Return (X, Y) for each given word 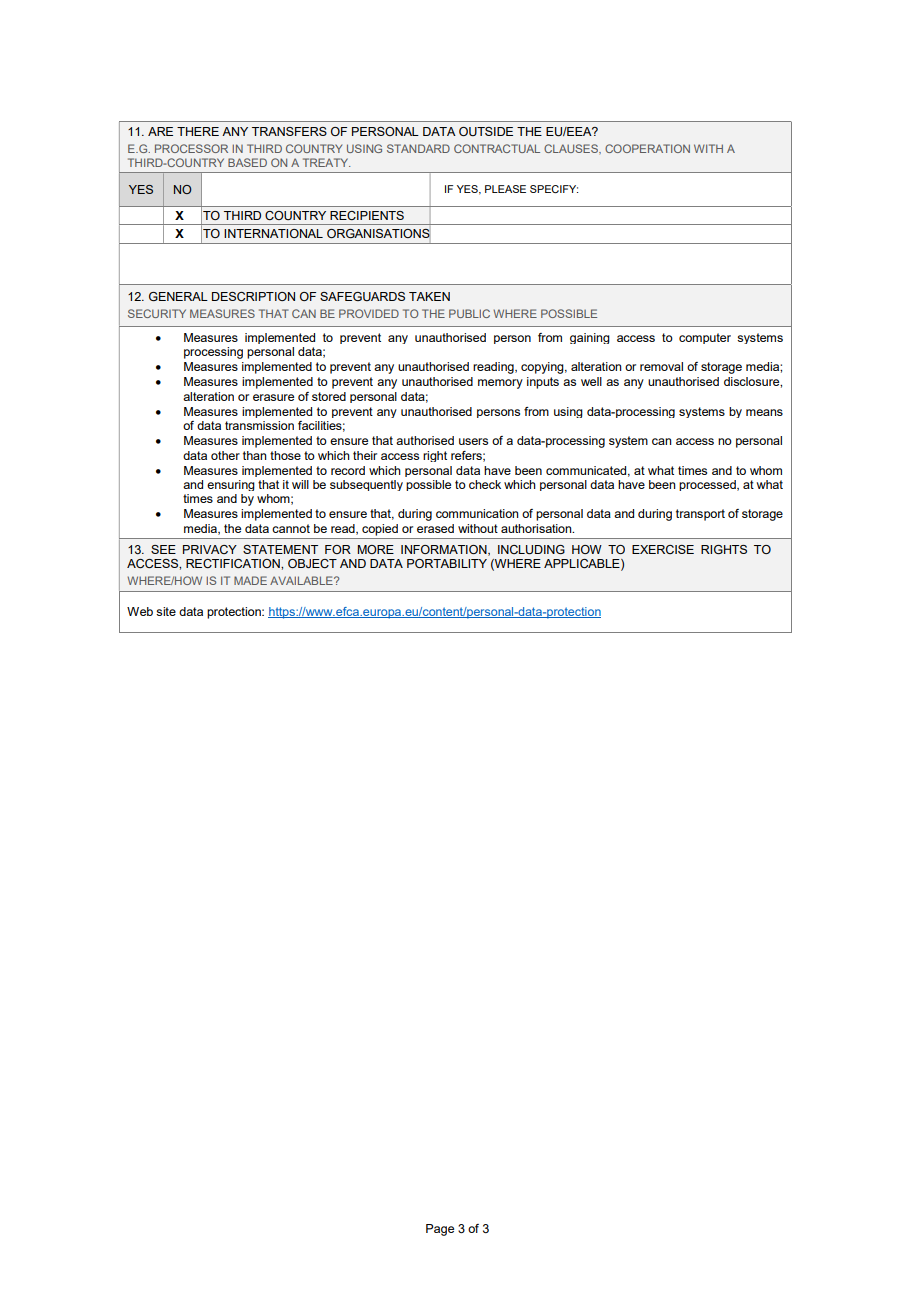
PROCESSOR (191, 148)
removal (661, 366)
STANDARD (418, 148)
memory (500, 384)
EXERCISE (663, 549)
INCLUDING (531, 549)
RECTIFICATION (234, 563)
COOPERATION (647, 148)
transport (700, 515)
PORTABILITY (447, 563)
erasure (273, 397)
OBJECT (312, 563)
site (166, 611)
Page (440, 1230)
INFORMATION (445, 550)
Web (140, 611)
